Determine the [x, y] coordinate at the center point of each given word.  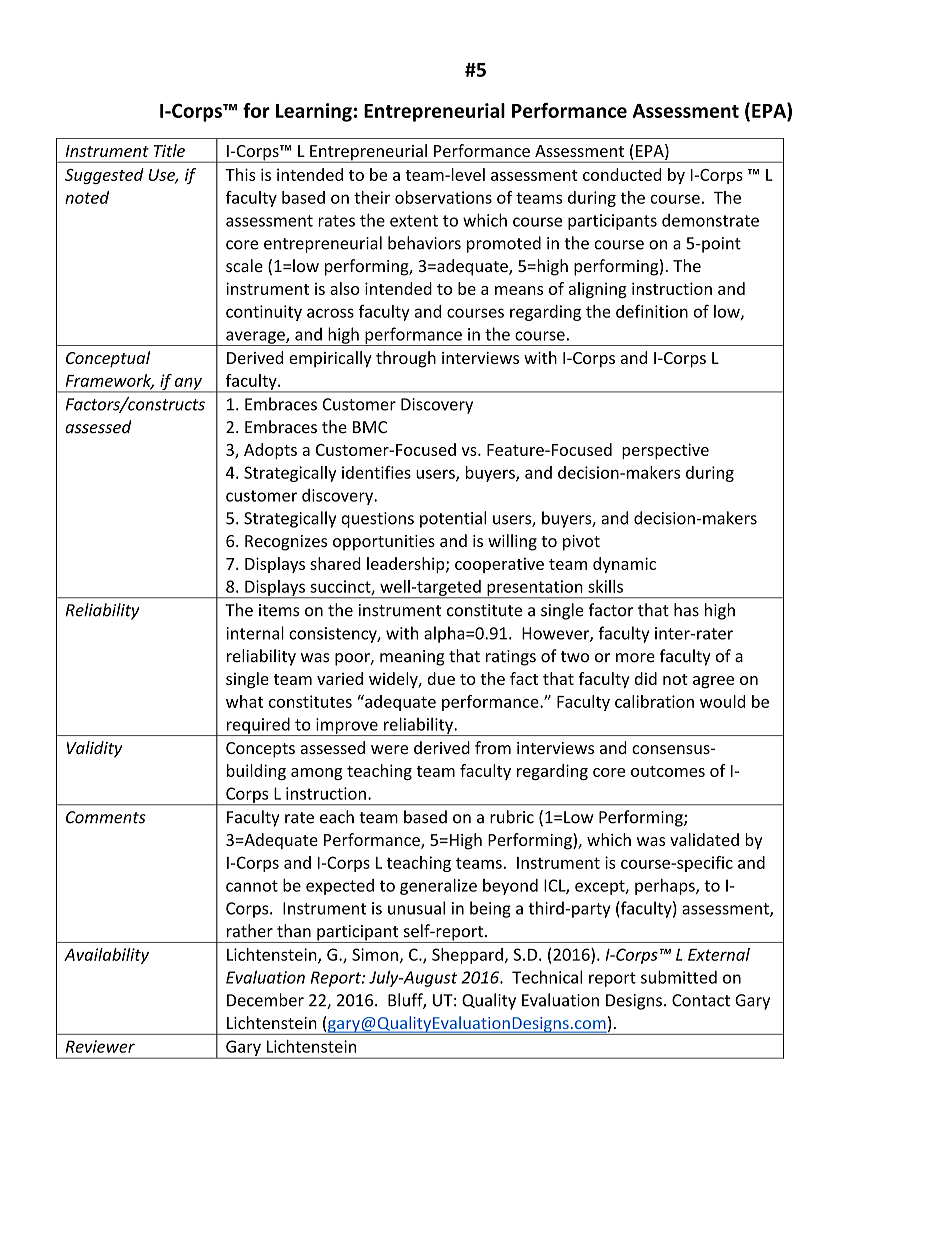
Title [169, 150]
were [389, 749]
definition [652, 311]
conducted [622, 174]
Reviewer [100, 1046]
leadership [407, 565]
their [372, 197]
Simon [375, 954]
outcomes [668, 771]
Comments [106, 817]
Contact [701, 1000]
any [188, 385]
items [279, 610]
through [406, 359]
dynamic [624, 565]
